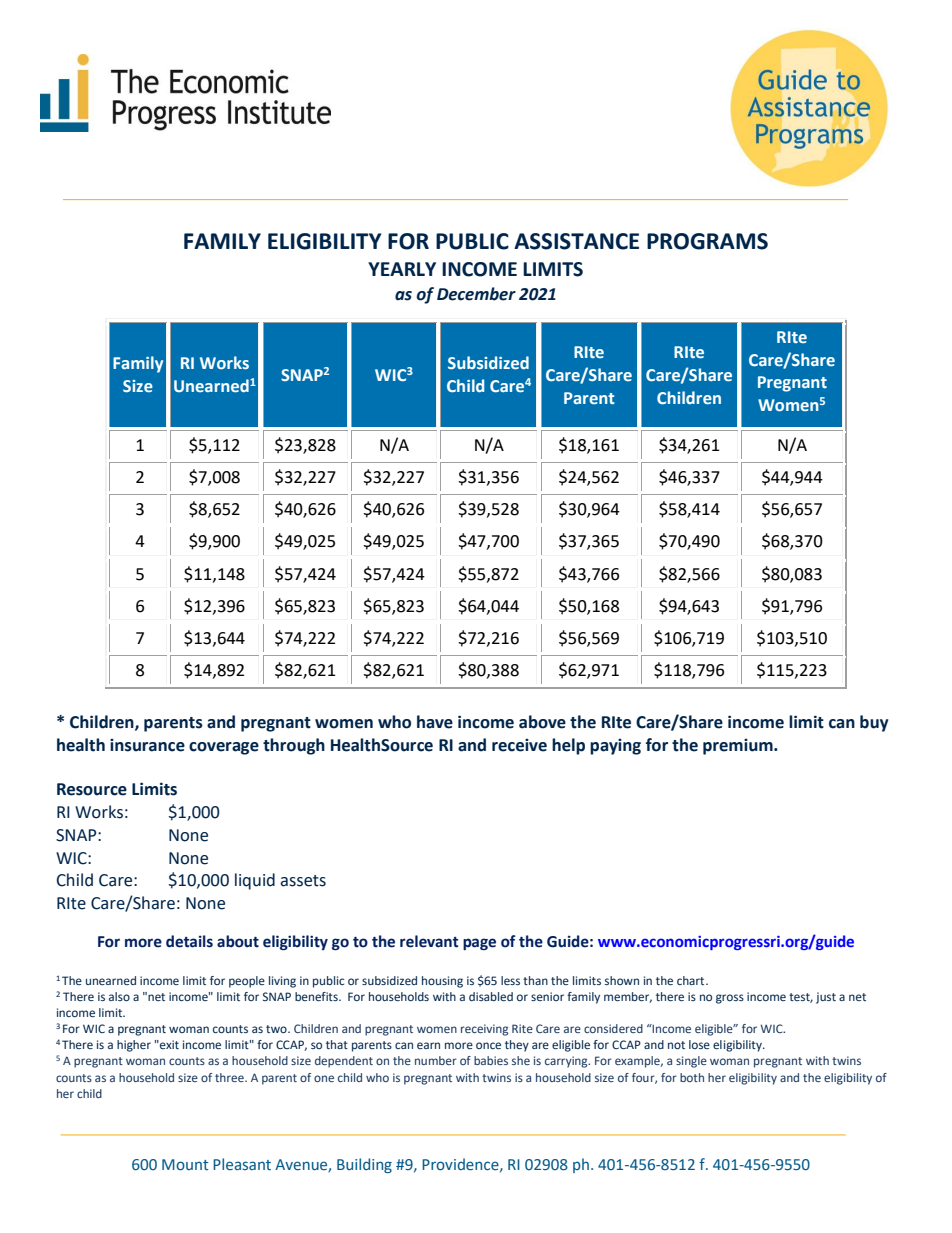  I want to click on premium, so click(739, 747).
